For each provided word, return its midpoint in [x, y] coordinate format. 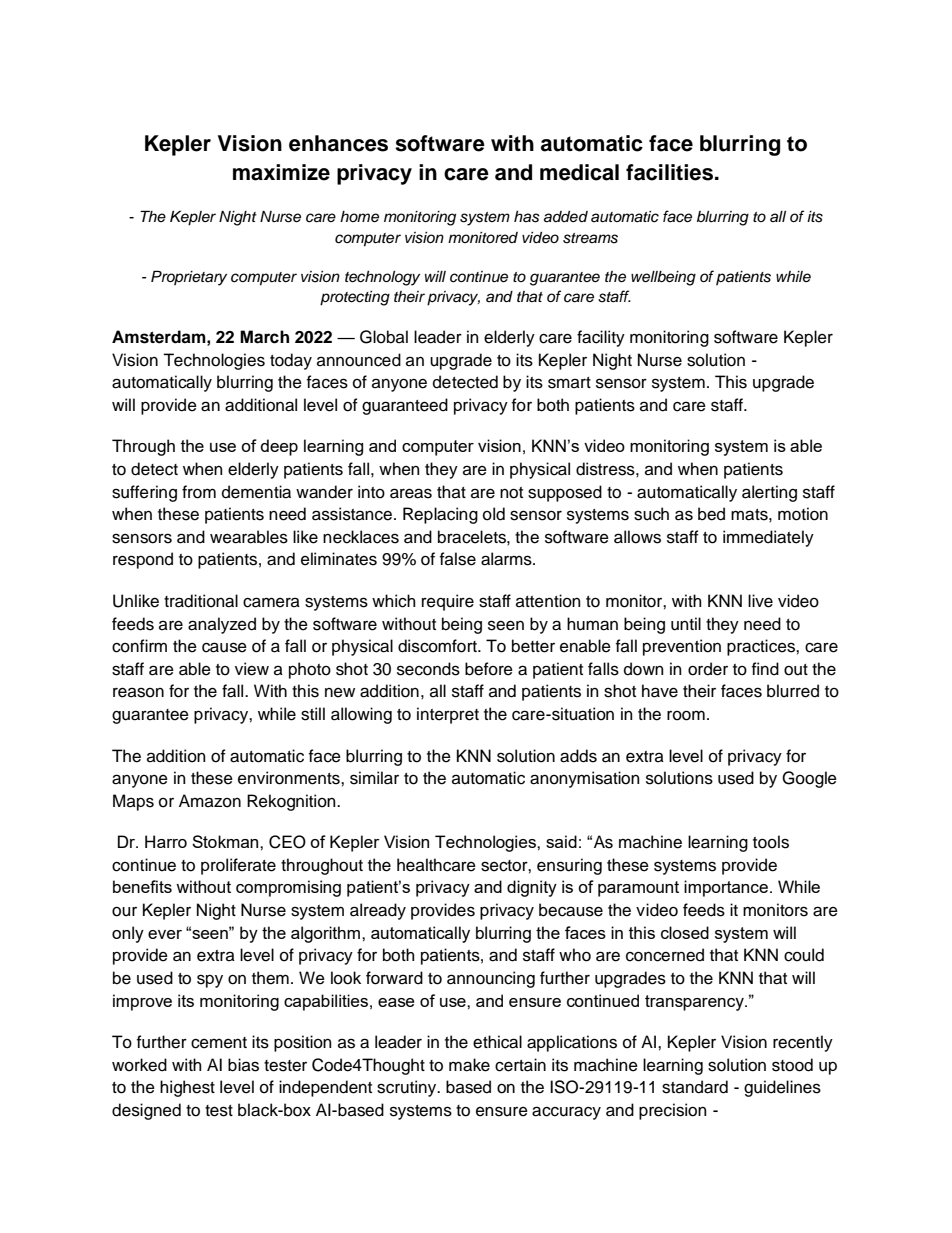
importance [726, 888]
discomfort [438, 646]
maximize [281, 172]
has [527, 217]
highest [187, 1088]
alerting [769, 493]
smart [569, 383]
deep [279, 447]
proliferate [238, 866]
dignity [532, 888]
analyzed [222, 625]
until [686, 624]
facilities [671, 172]
